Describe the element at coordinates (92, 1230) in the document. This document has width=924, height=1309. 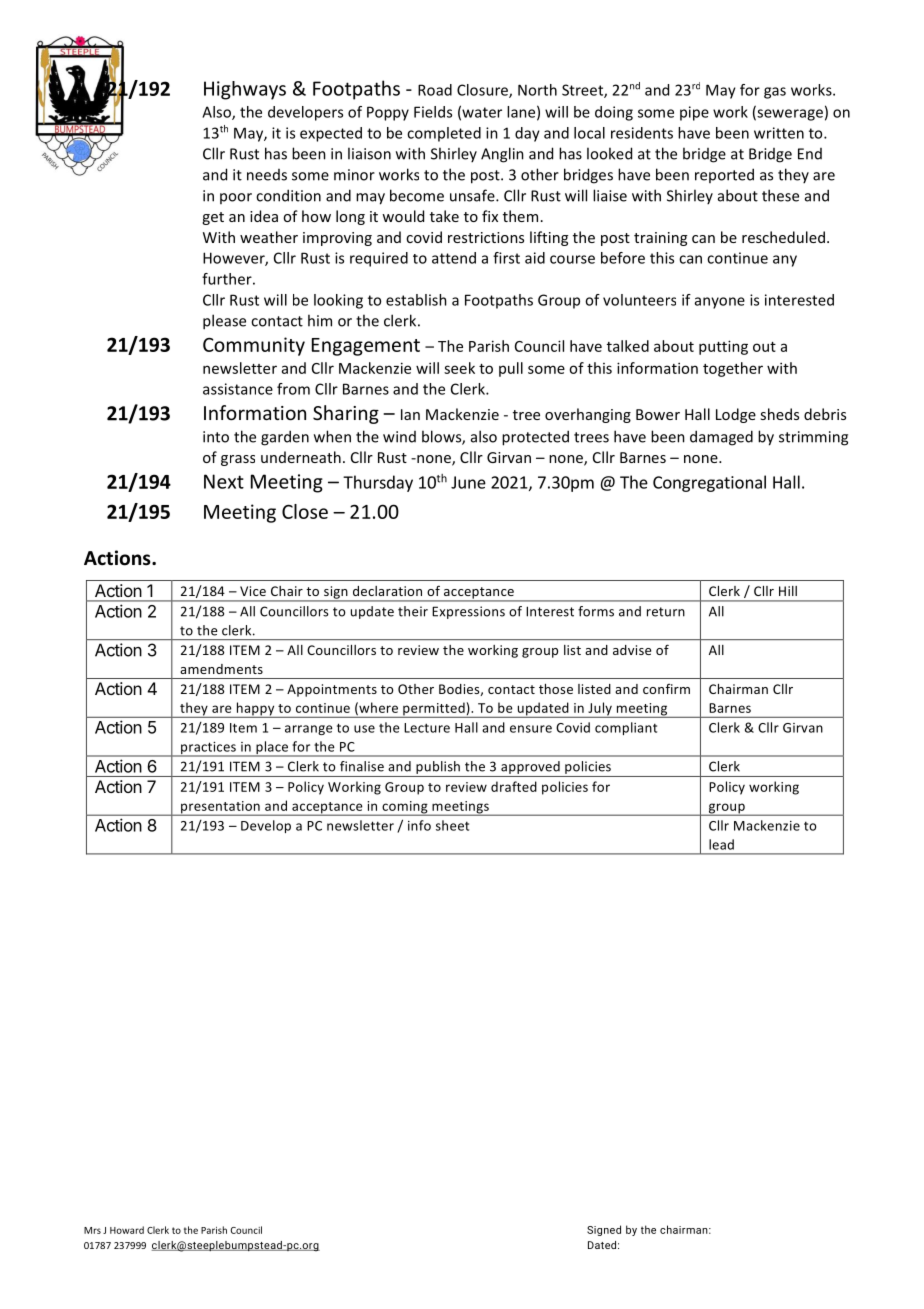
I see `Mrs` at that location.
